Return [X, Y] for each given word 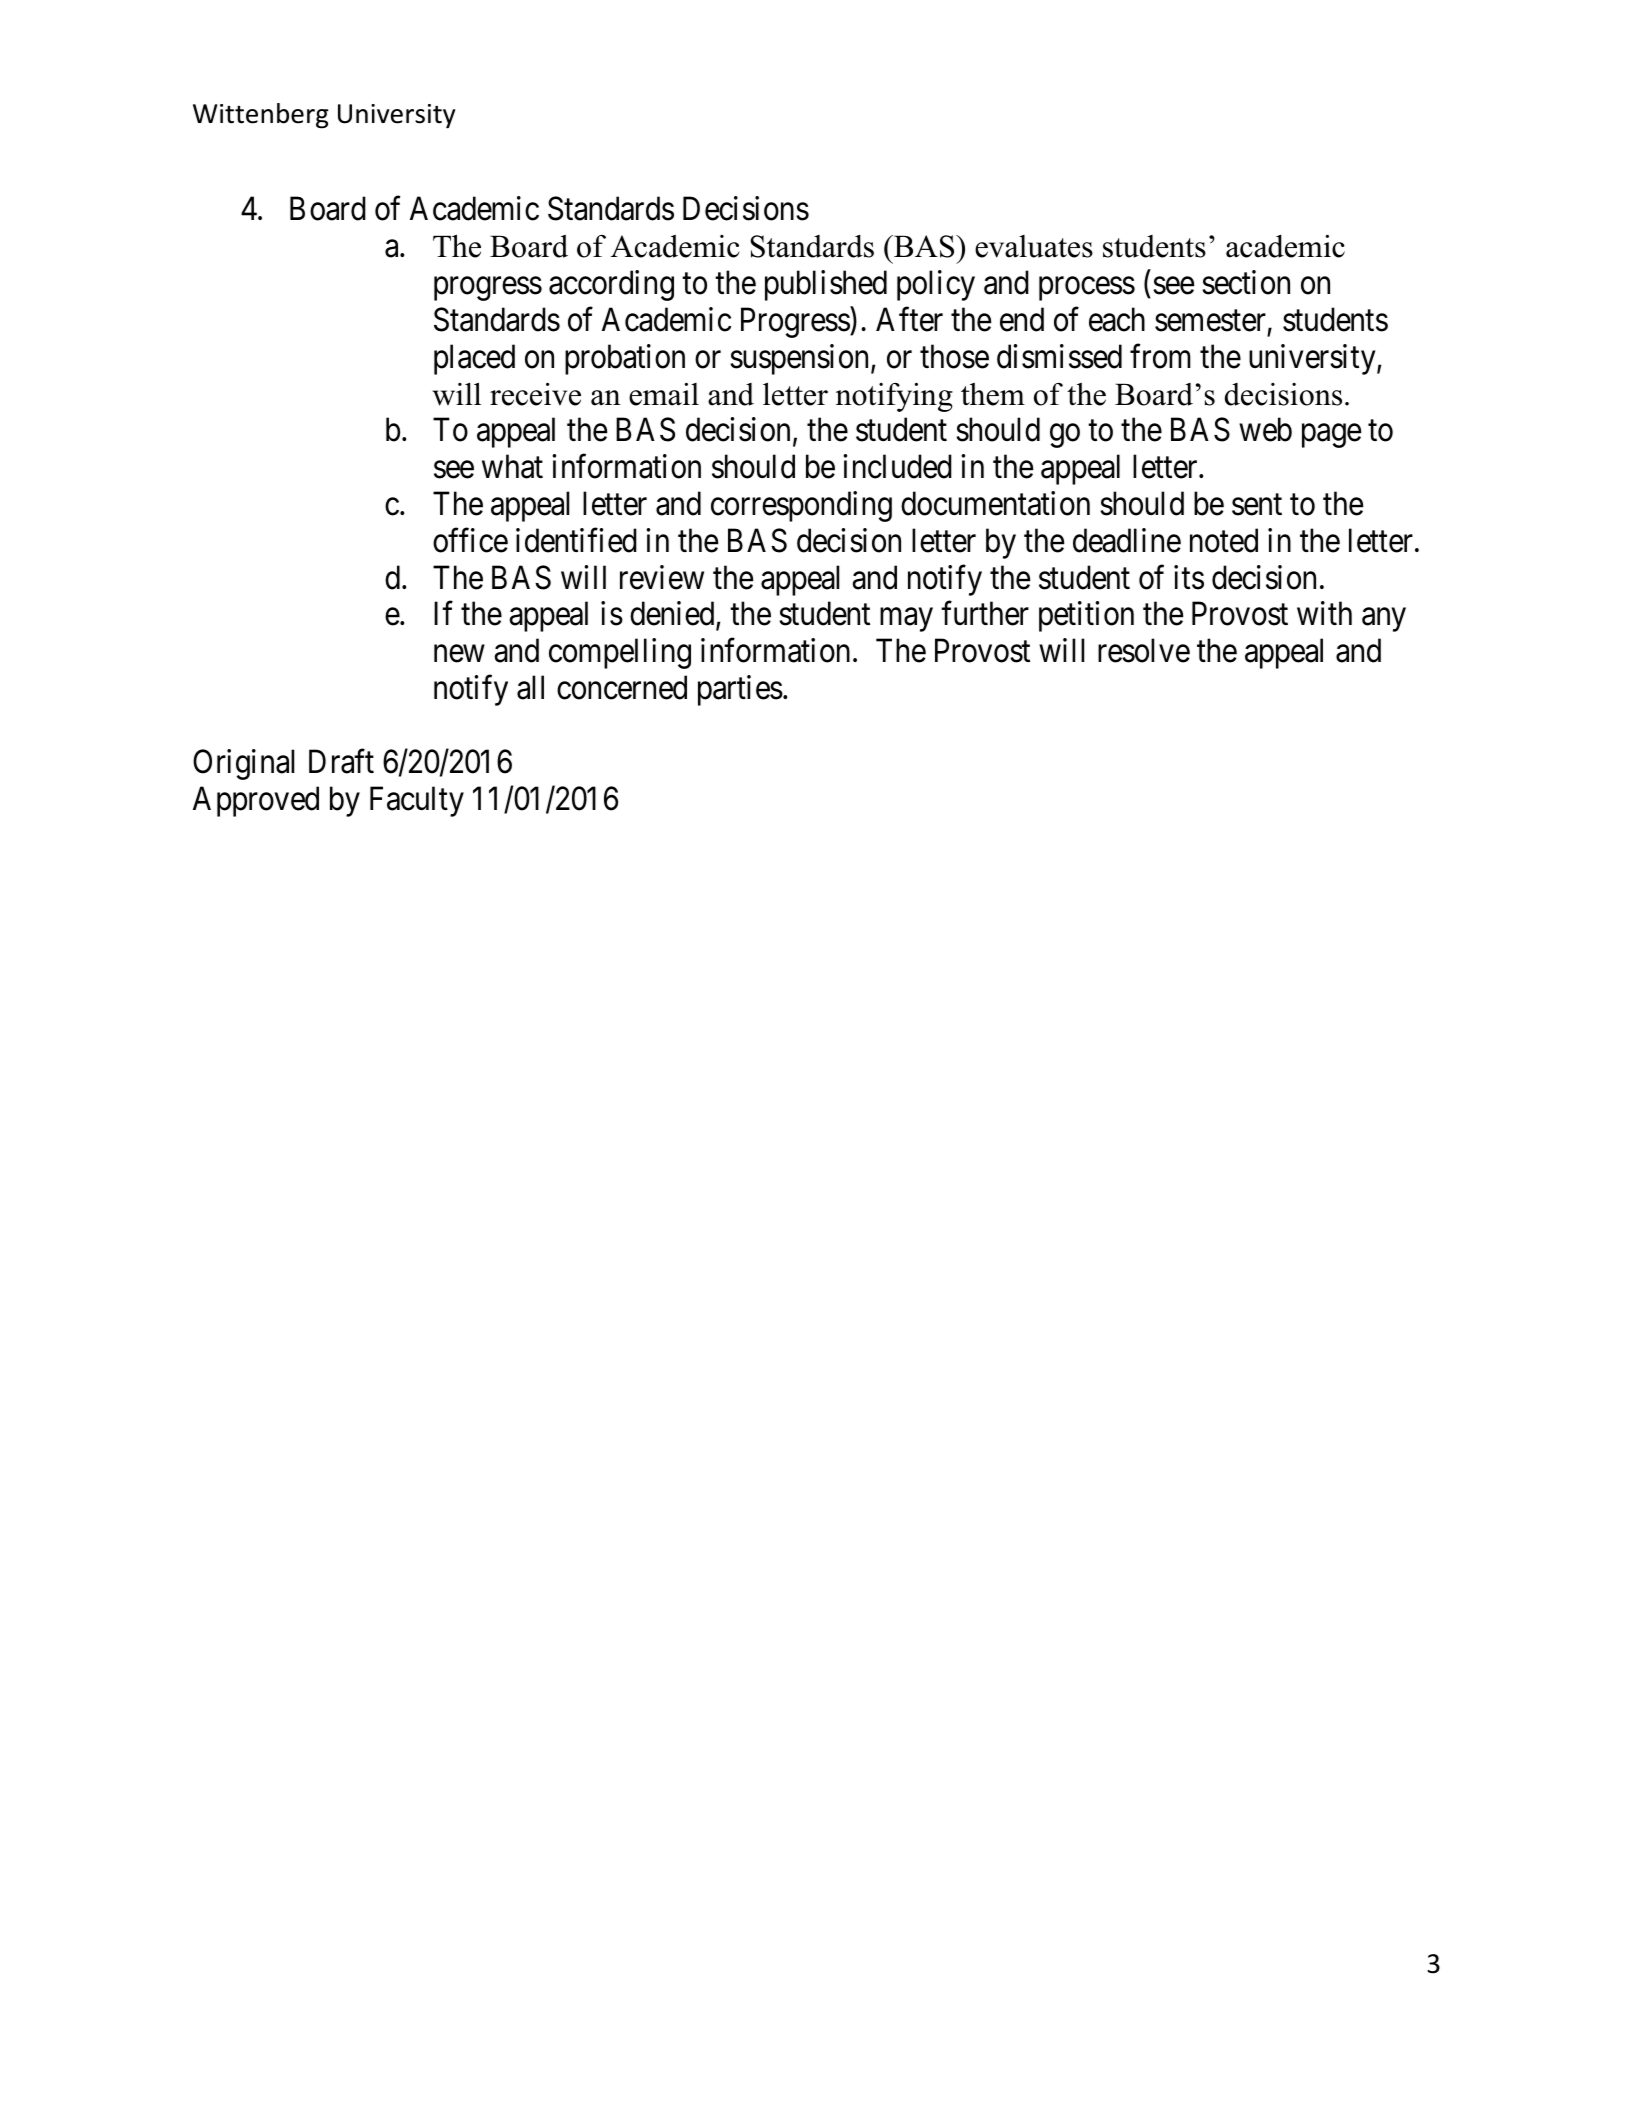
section [1246, 282]
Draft [341, 761]
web [1265, 430]
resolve [1144, 650]
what [512, 466]
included [897, 466]
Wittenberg [261, 116]
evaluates [1034, 246]
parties [740, 690]
